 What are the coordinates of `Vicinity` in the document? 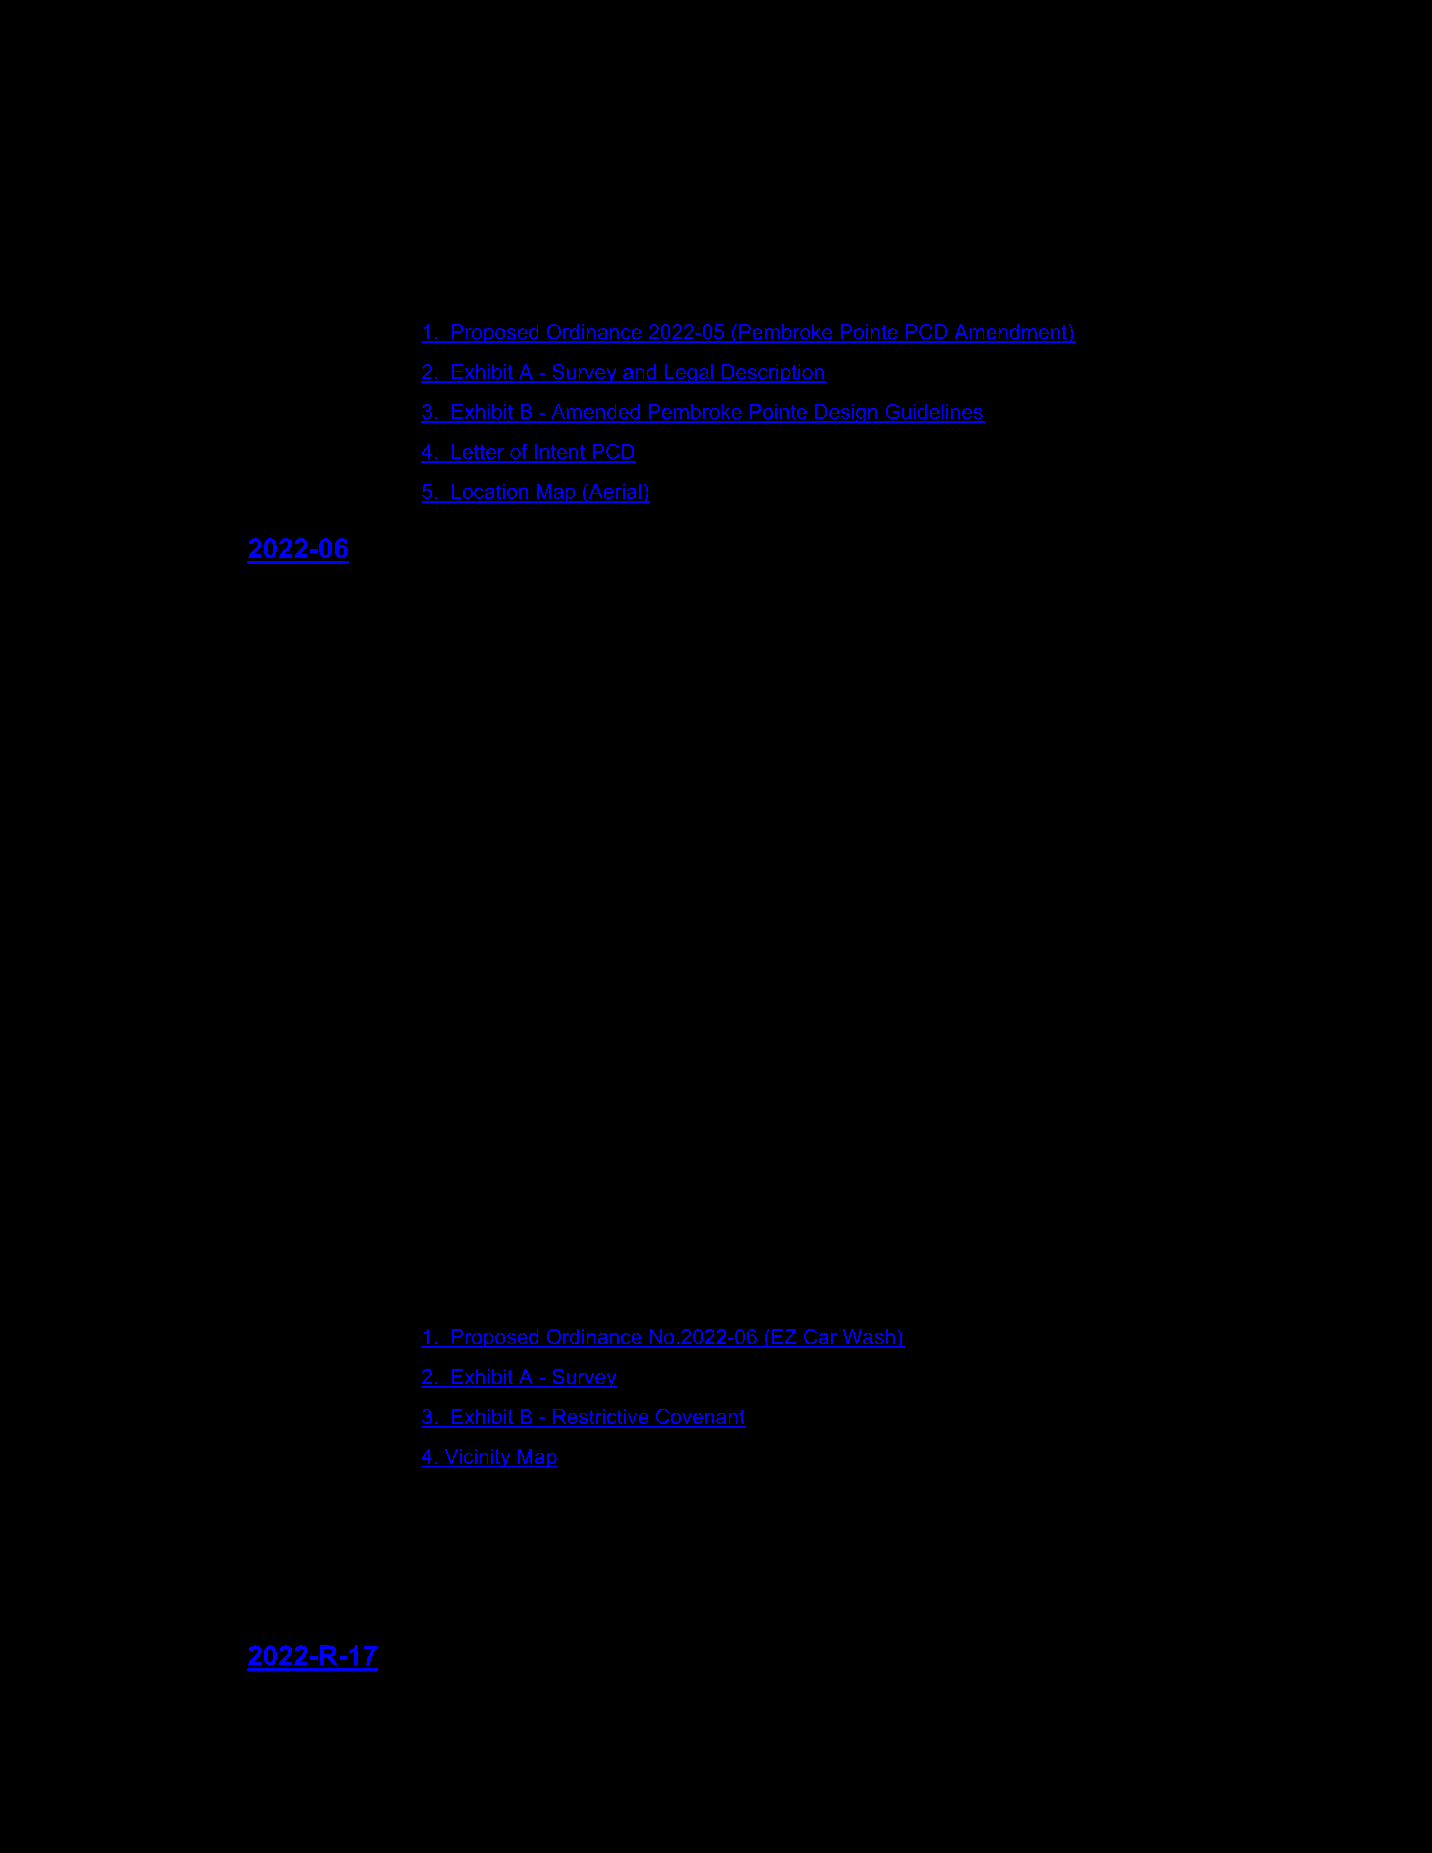 It's located at (477, 1458).
